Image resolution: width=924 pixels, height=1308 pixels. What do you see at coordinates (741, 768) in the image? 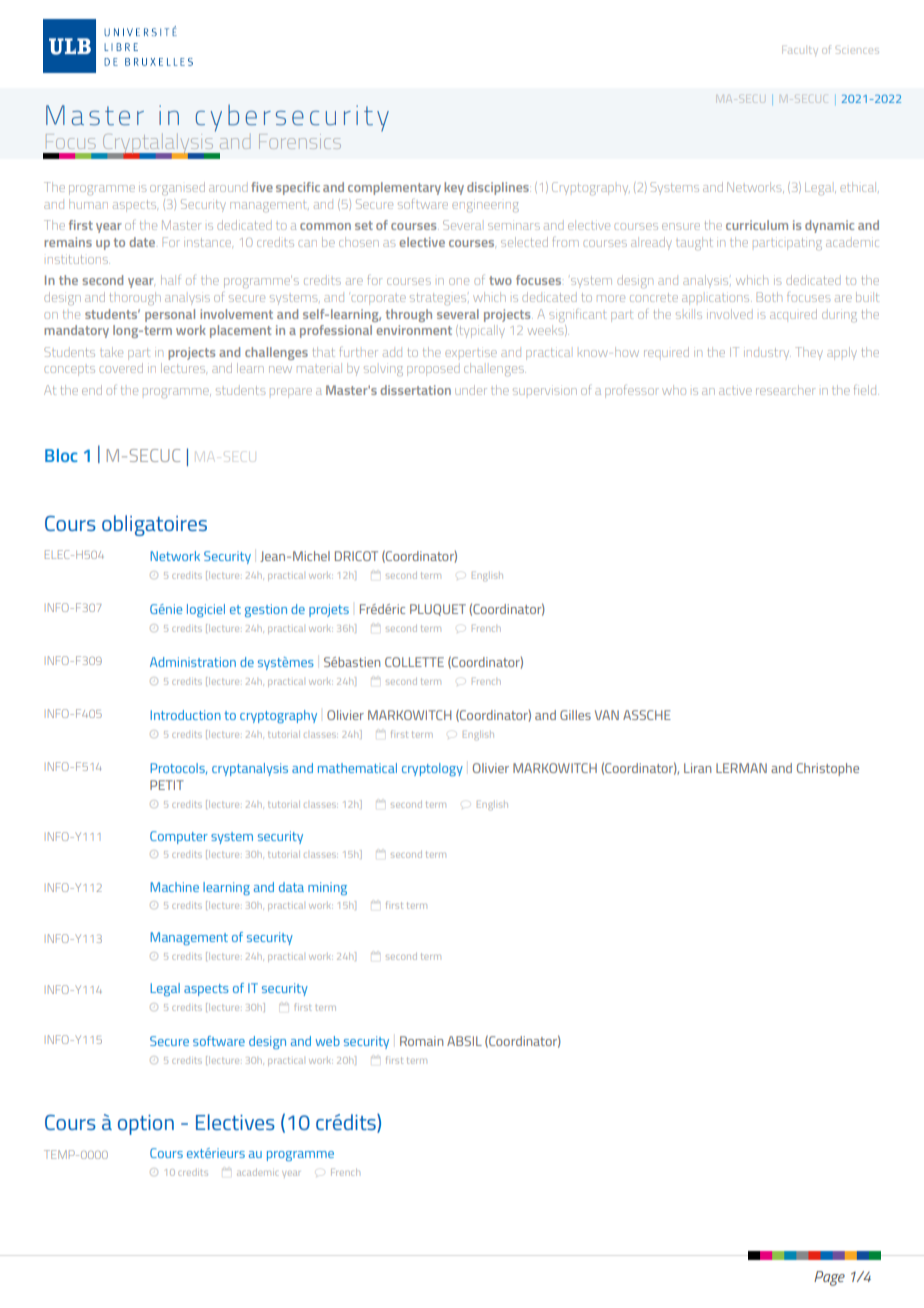
I see `LERMAN` at bounding box center [741, 768].
